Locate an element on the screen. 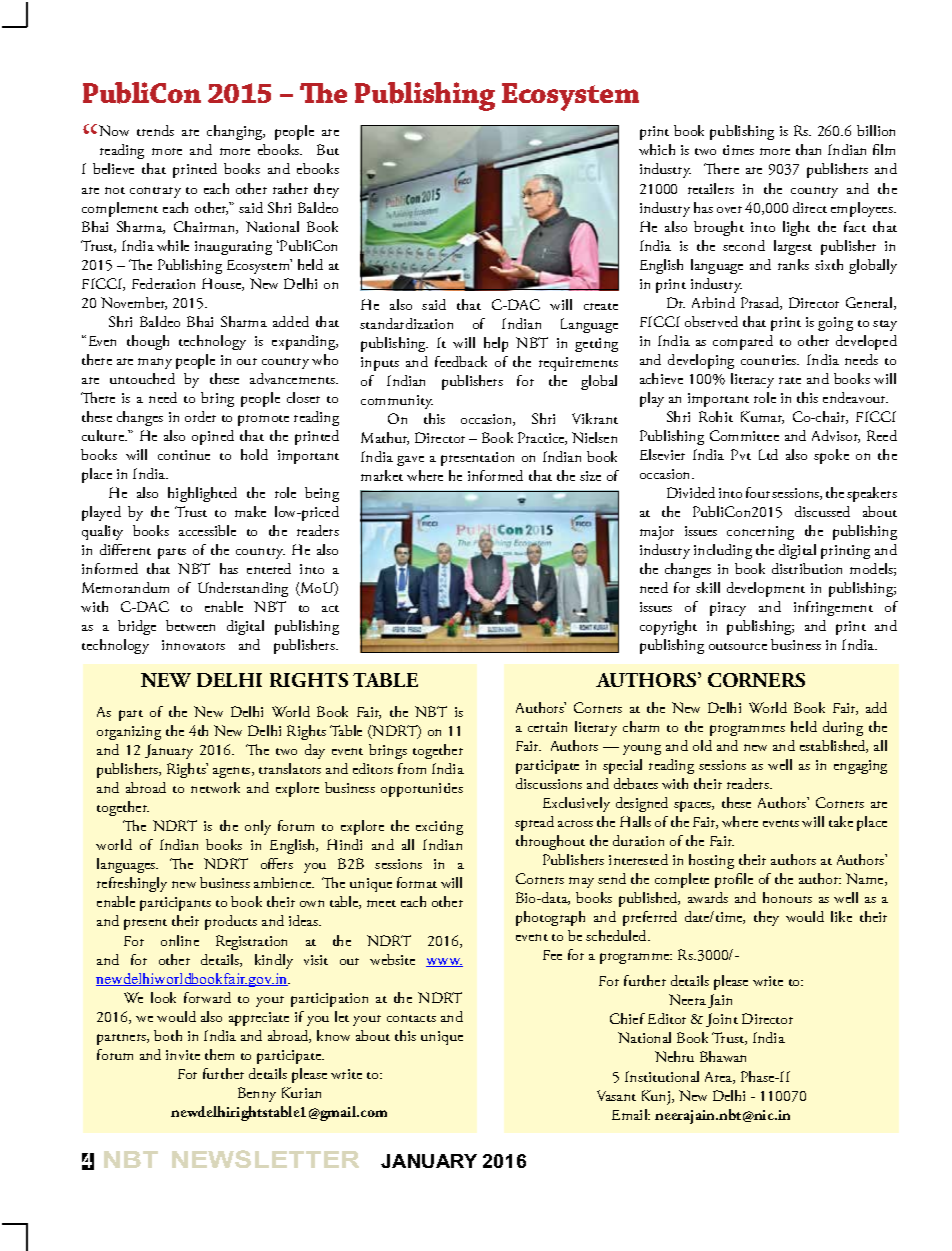 The image size is (952, 1251). network is located at coordinates (215, 787).
